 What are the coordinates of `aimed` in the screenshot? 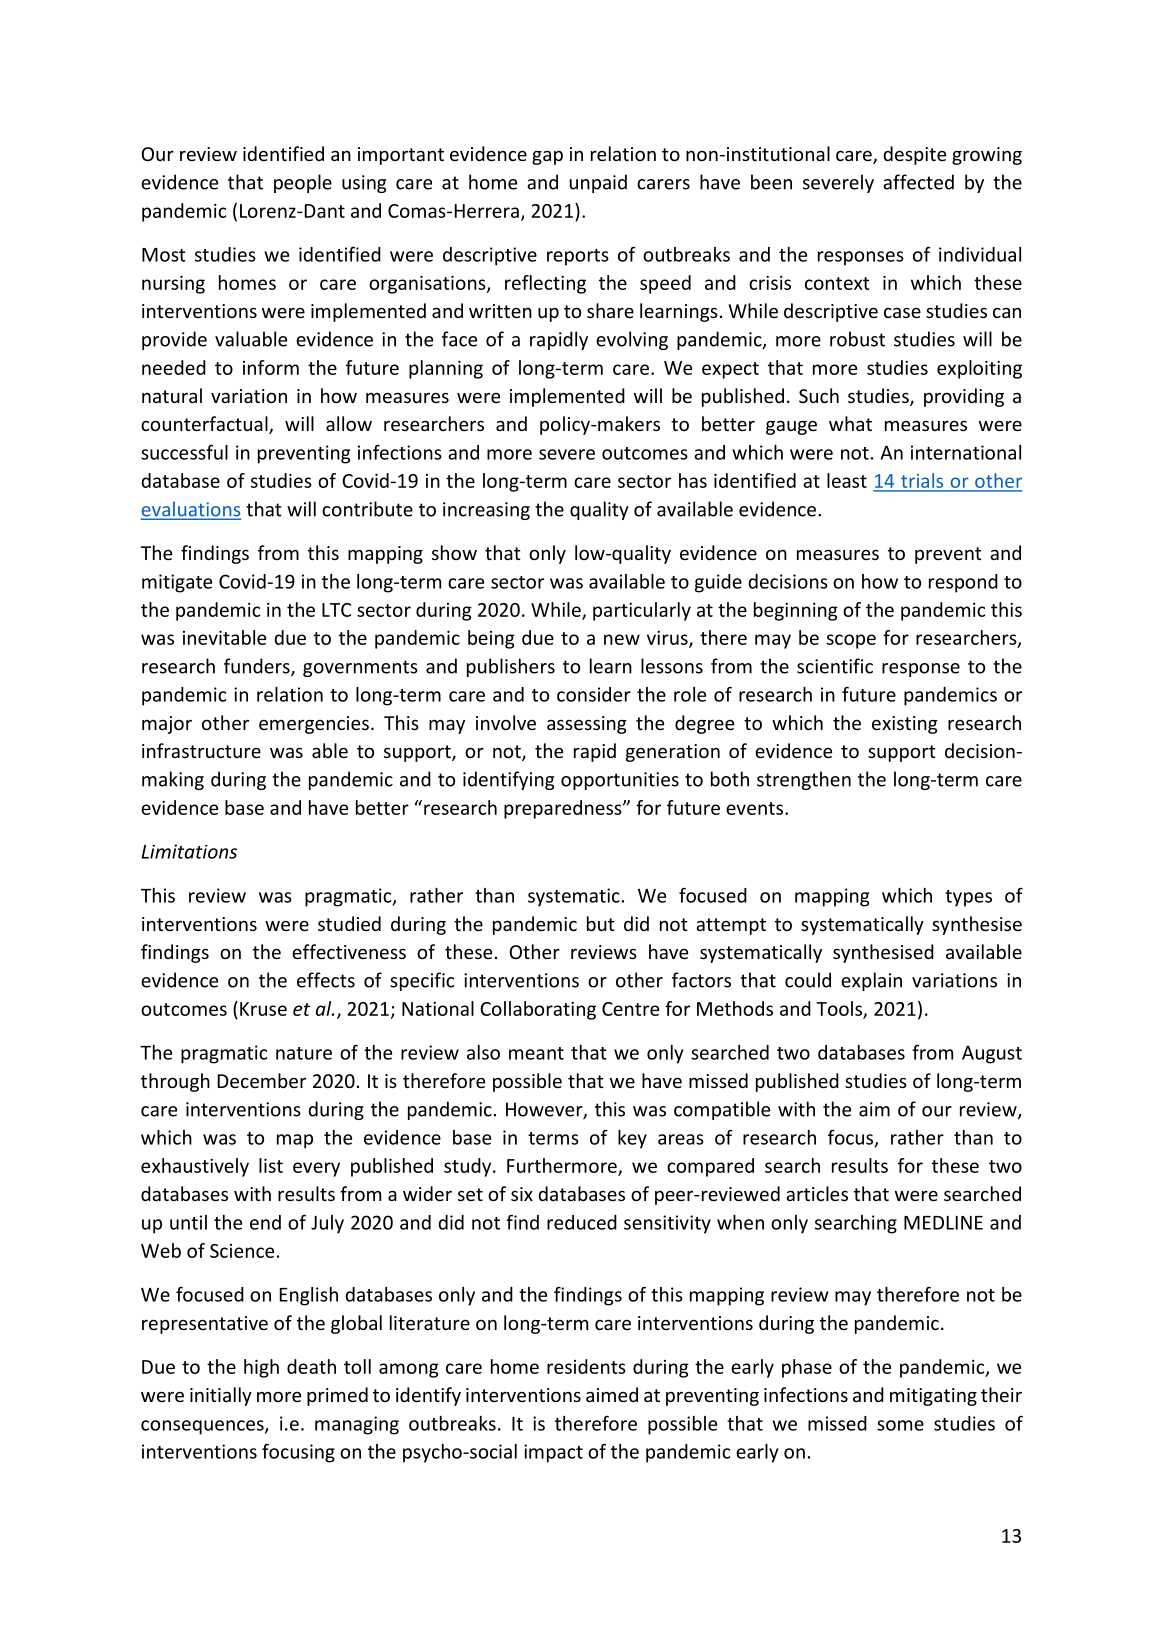 It's located at (612, 1394).
